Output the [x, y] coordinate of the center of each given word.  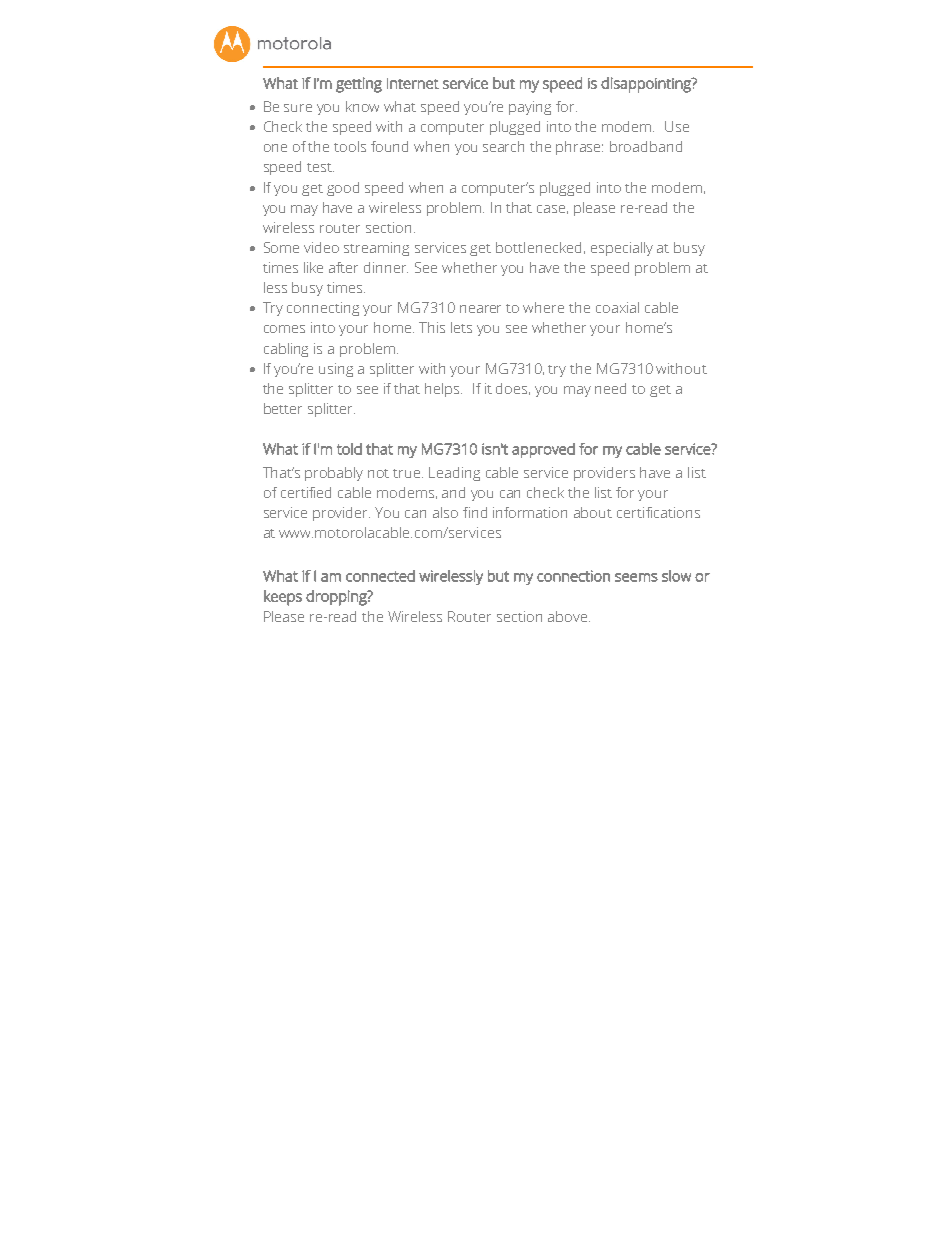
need [610, 388]
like [313, 267]
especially [622, 249]
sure [298, 108]
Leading [454, 474]
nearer [480, 309]
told [349, 449]
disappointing [647, 85]
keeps [283, 598]
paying [530, 108]
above [569, 616]
